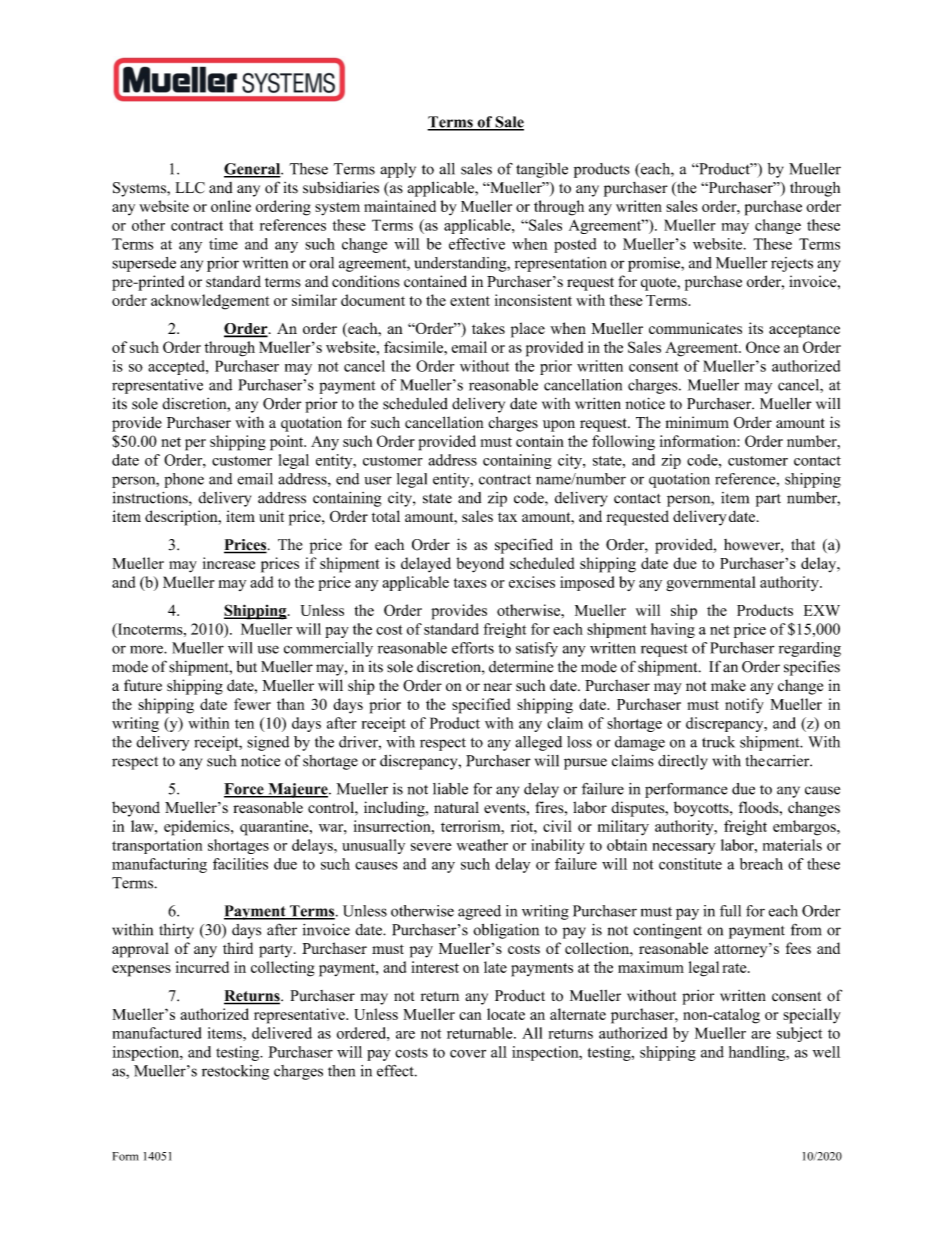  What do you see at coordinates (718, 742) in the page?
I see `truck` at bounding box center [718, 742].
